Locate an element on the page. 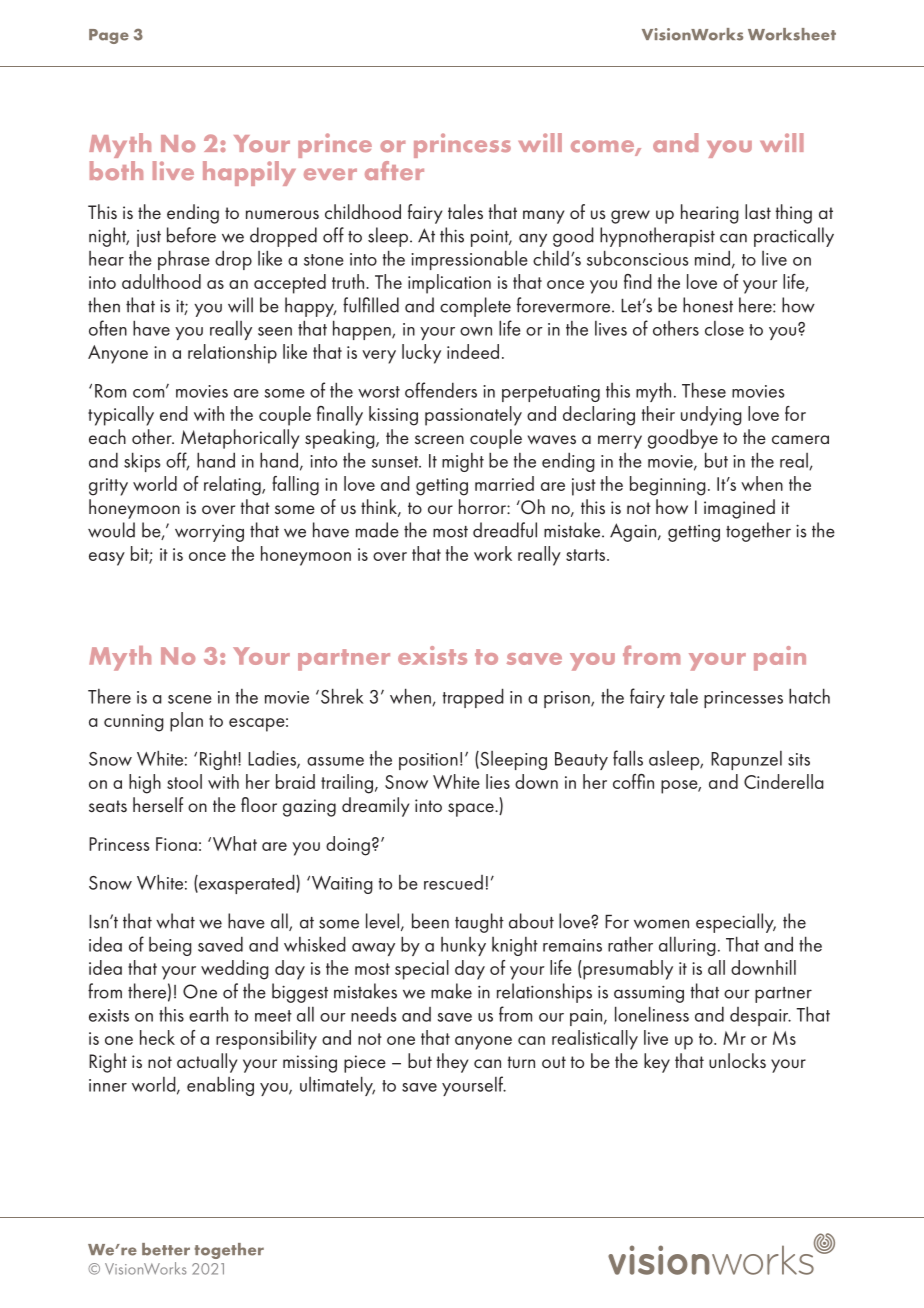 The width and height of the image is (924, 1308). close is located at coordinates (724, 328).
